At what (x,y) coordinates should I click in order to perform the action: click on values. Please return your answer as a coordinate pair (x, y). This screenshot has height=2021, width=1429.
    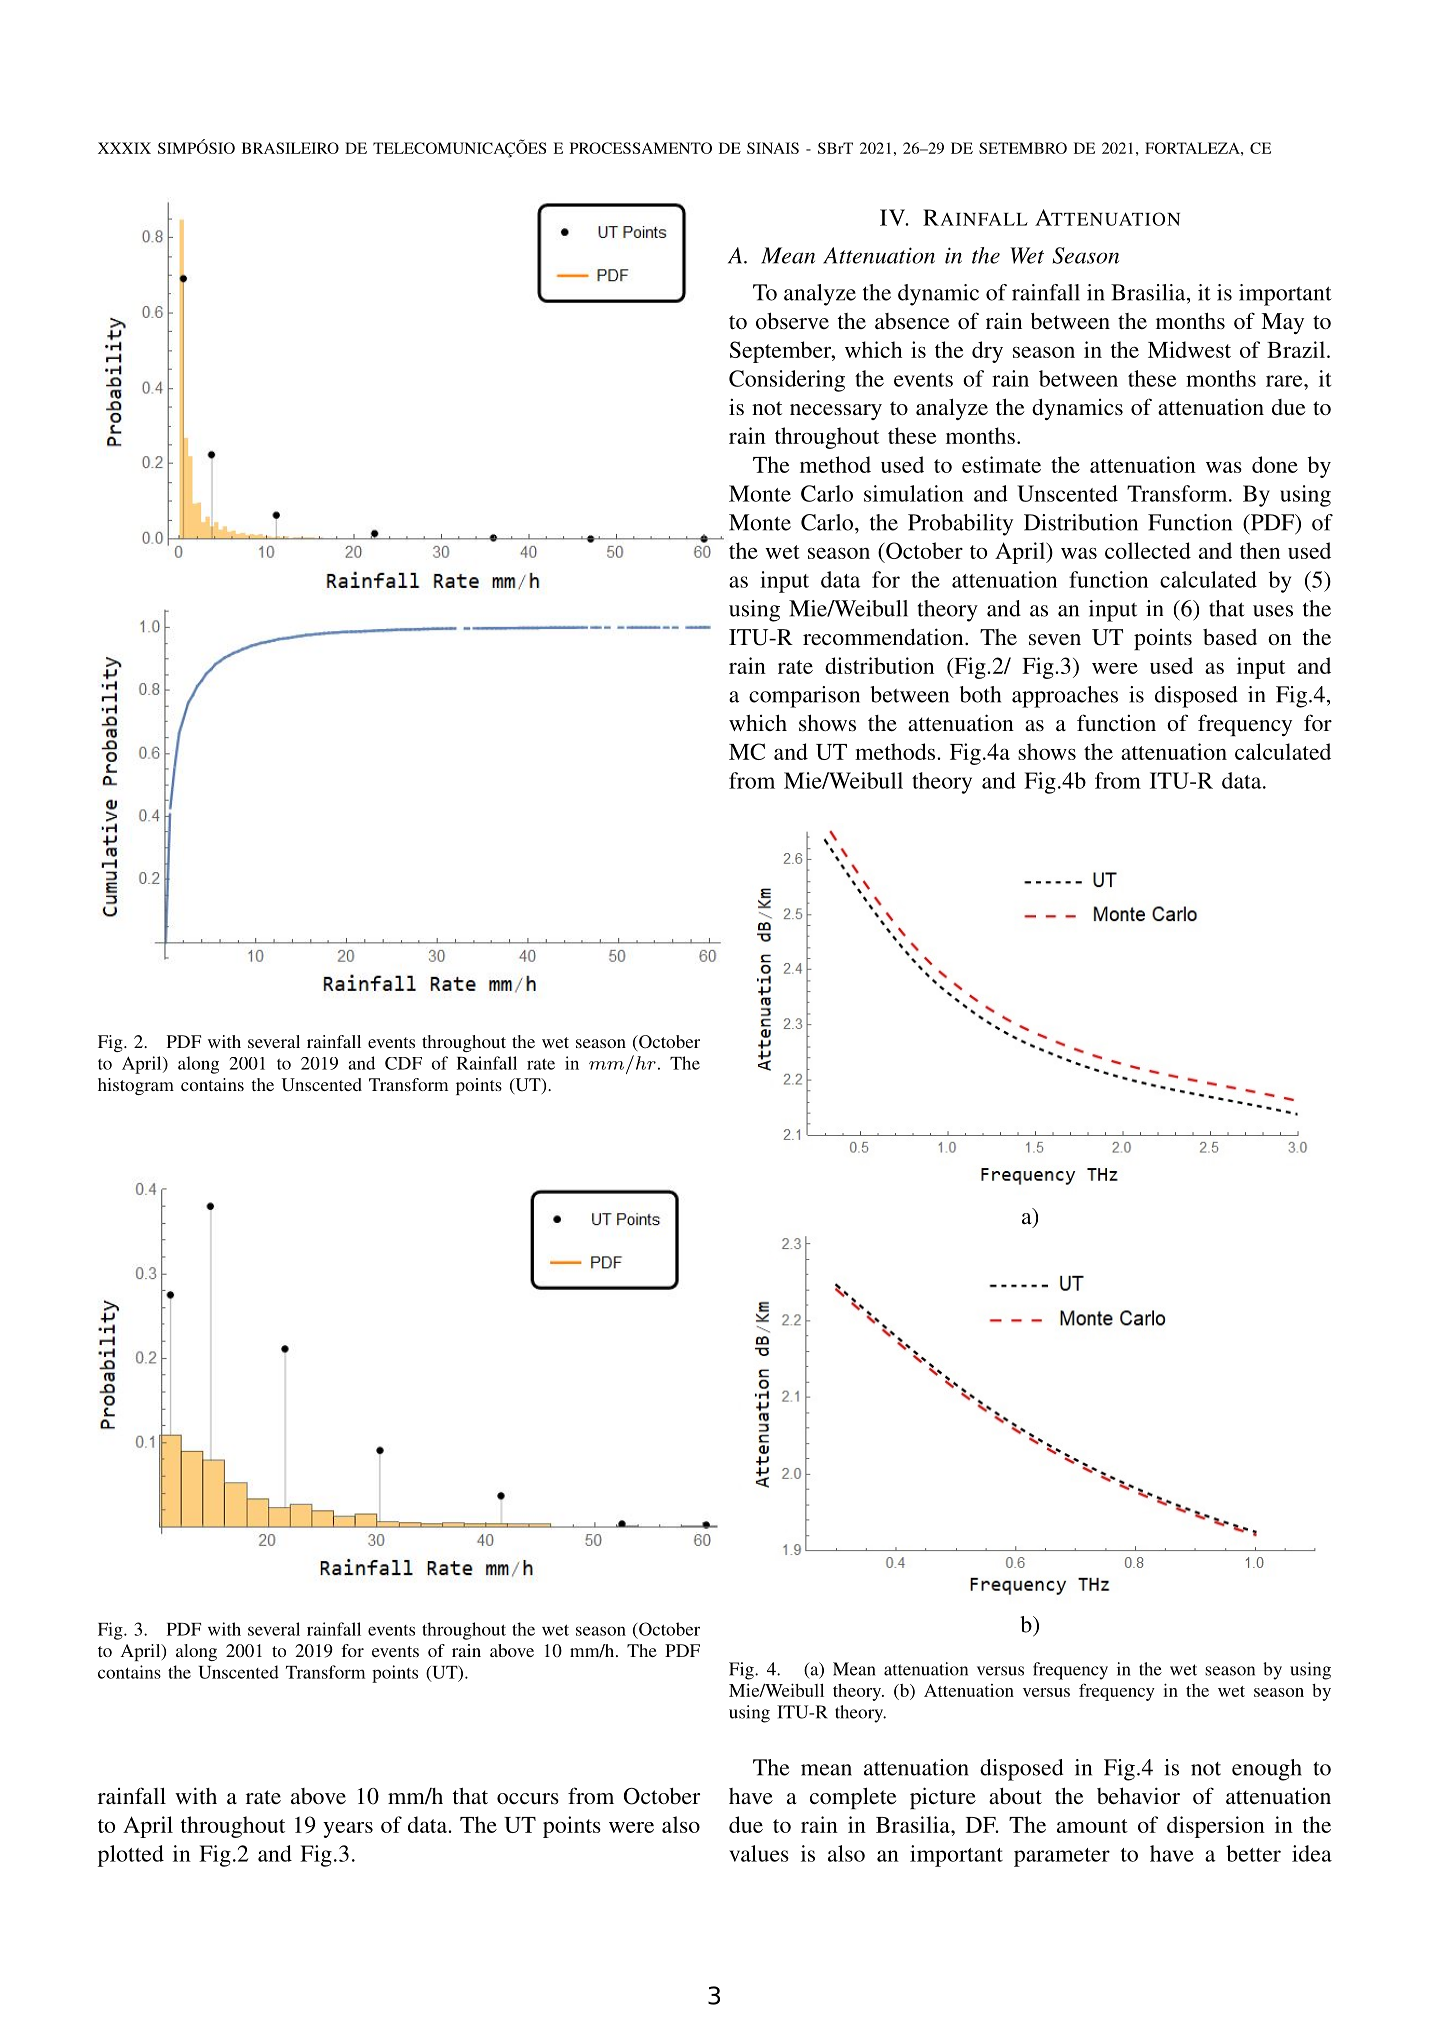
    Looking at the image, I should click on (759, 1853).
